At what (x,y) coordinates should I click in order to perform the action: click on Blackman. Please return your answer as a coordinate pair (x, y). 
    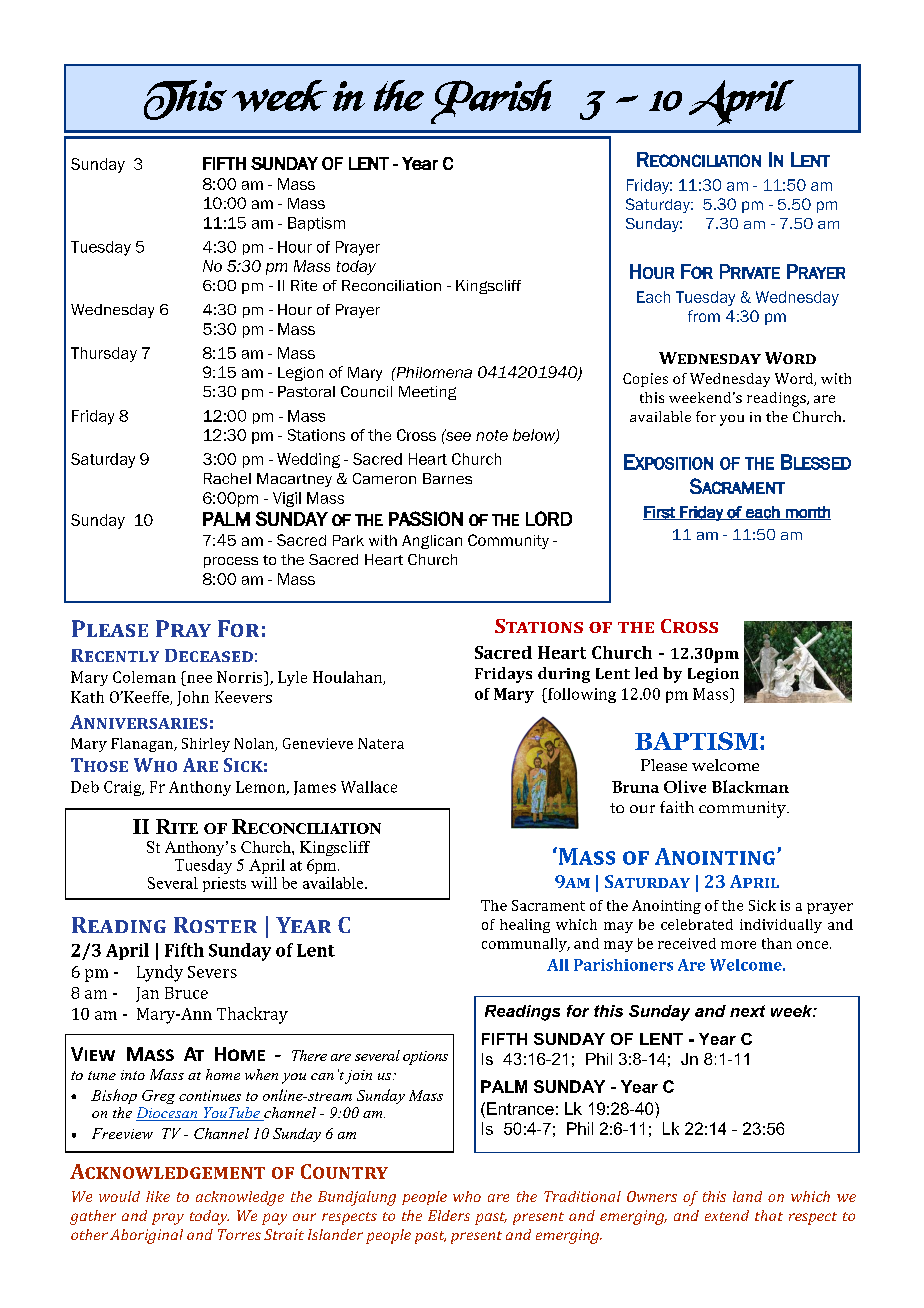
    Looking at the image, I should click on (750, 786).
